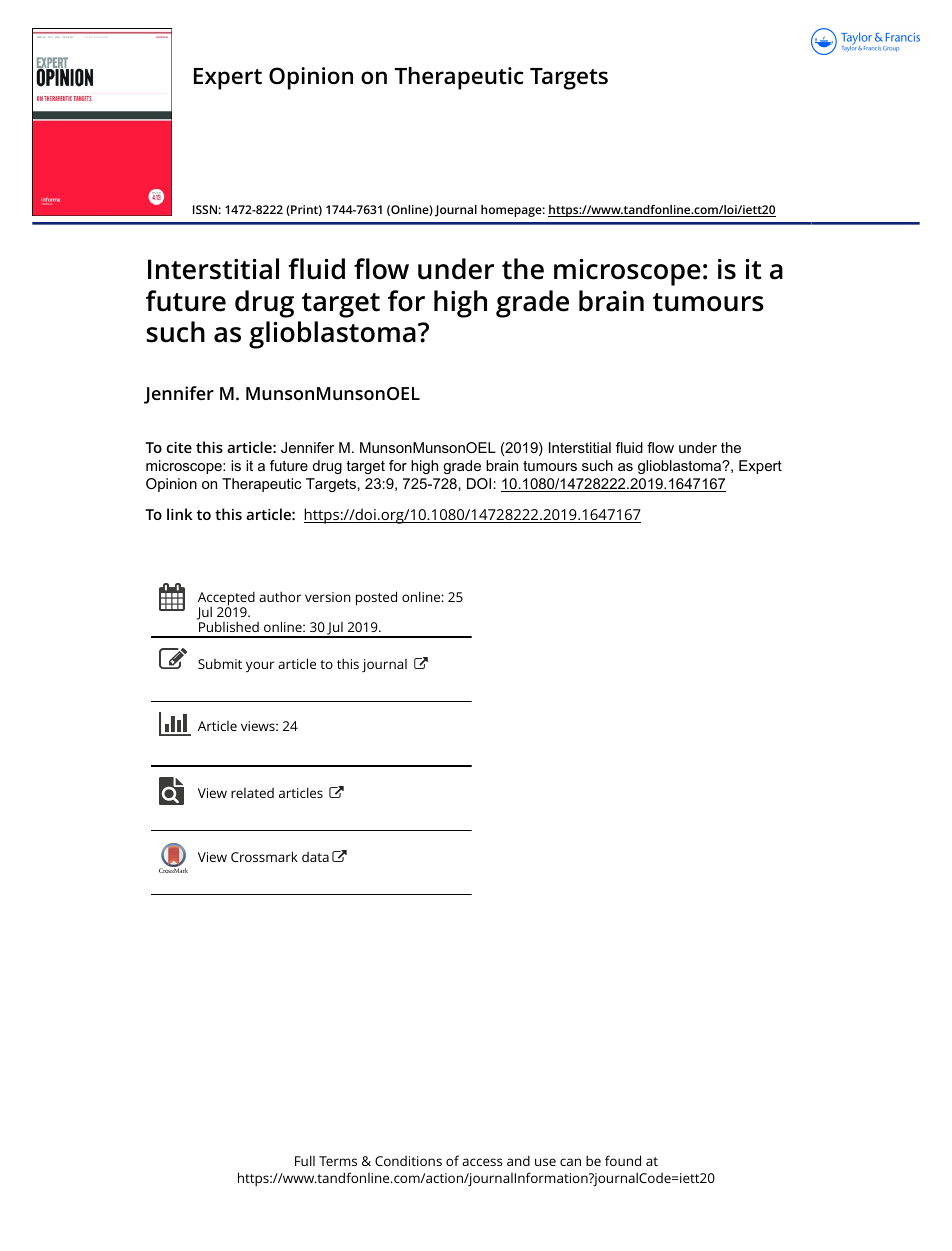  Describe the element at coordinates (328, 597) in the screenshot. I see `version` at that location.
